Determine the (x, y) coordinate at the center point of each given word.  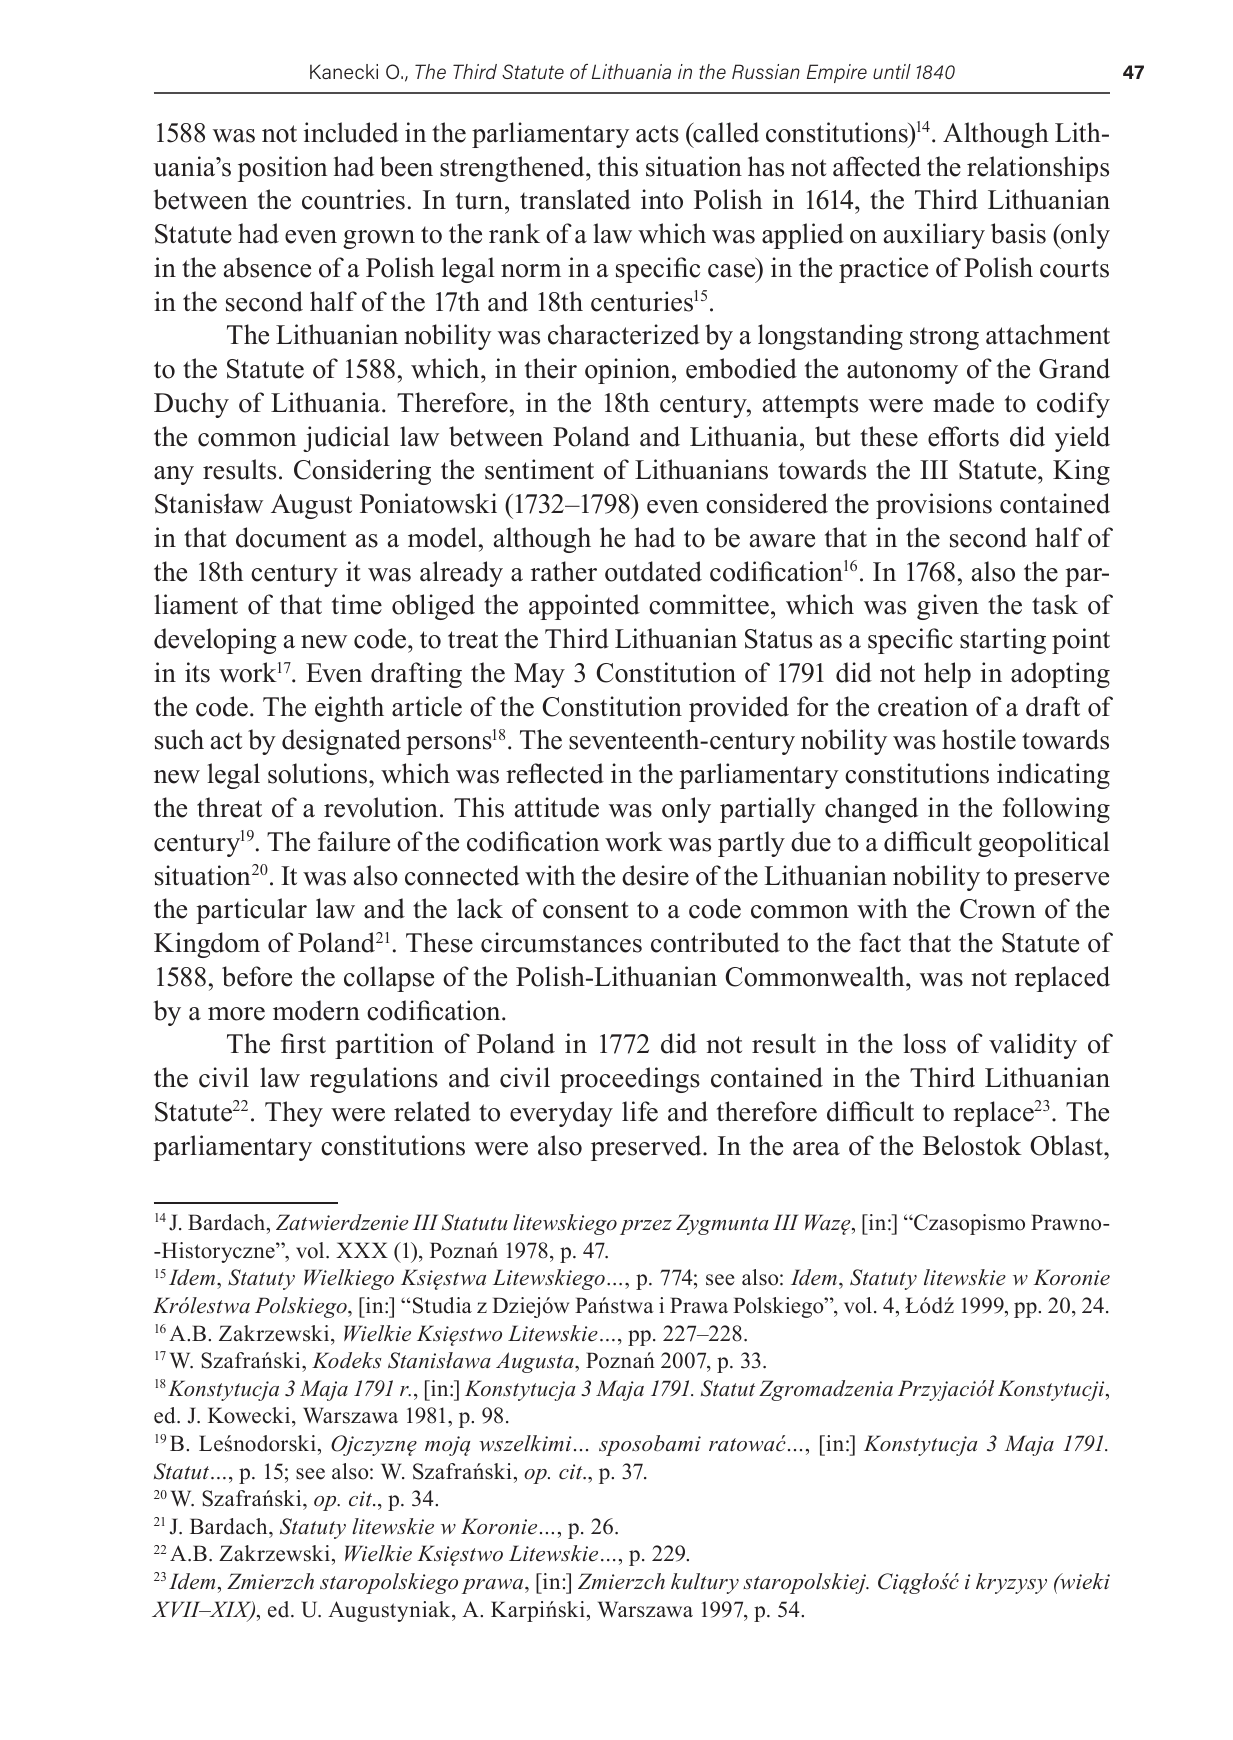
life (640, 1111)
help (947, 675)
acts (657, 134)
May (539, 675)
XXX (362, 1250)
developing (215, 641)
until (892, 71)
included (351, 132)
